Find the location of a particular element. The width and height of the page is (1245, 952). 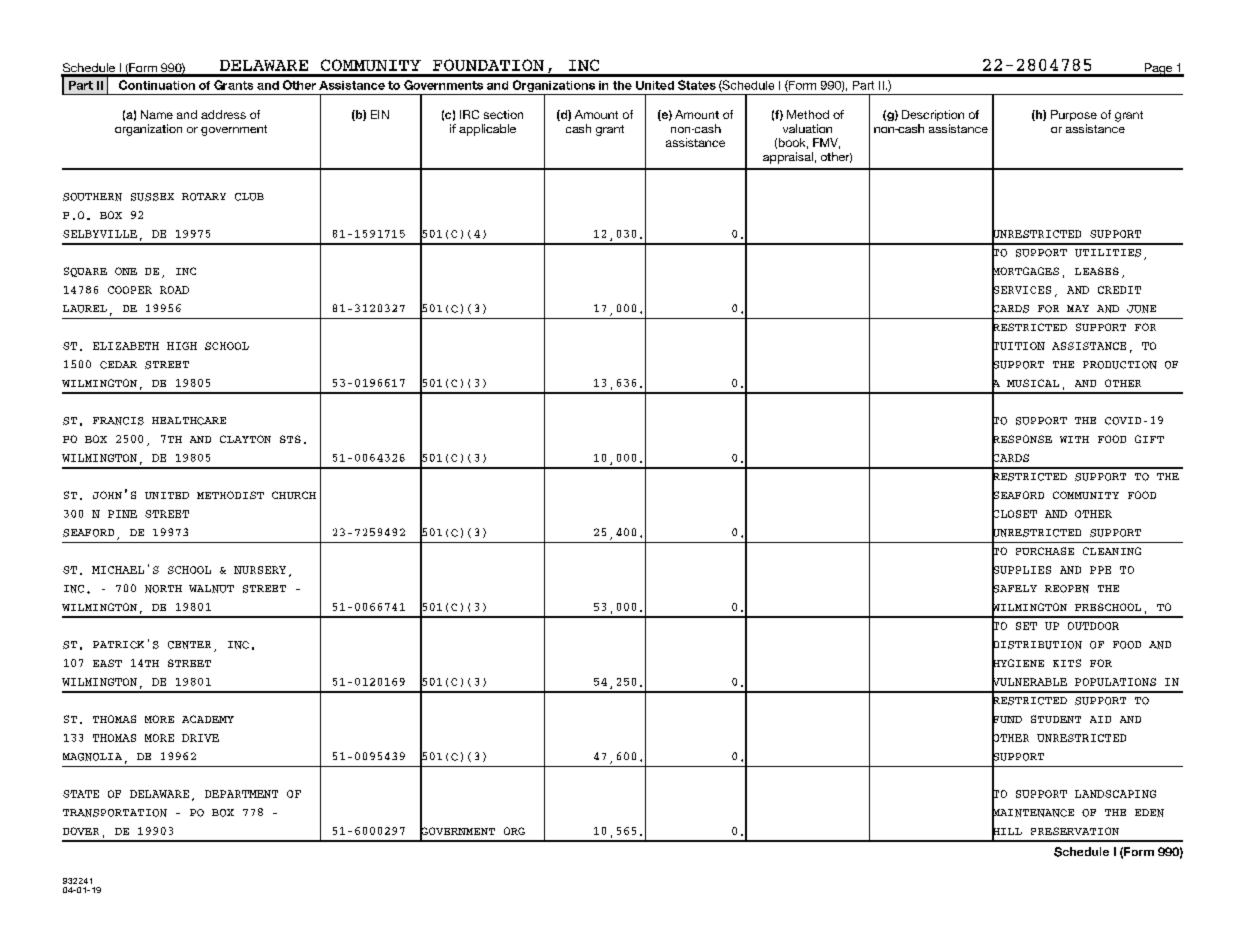

section is located at coordinates (503, 114).
